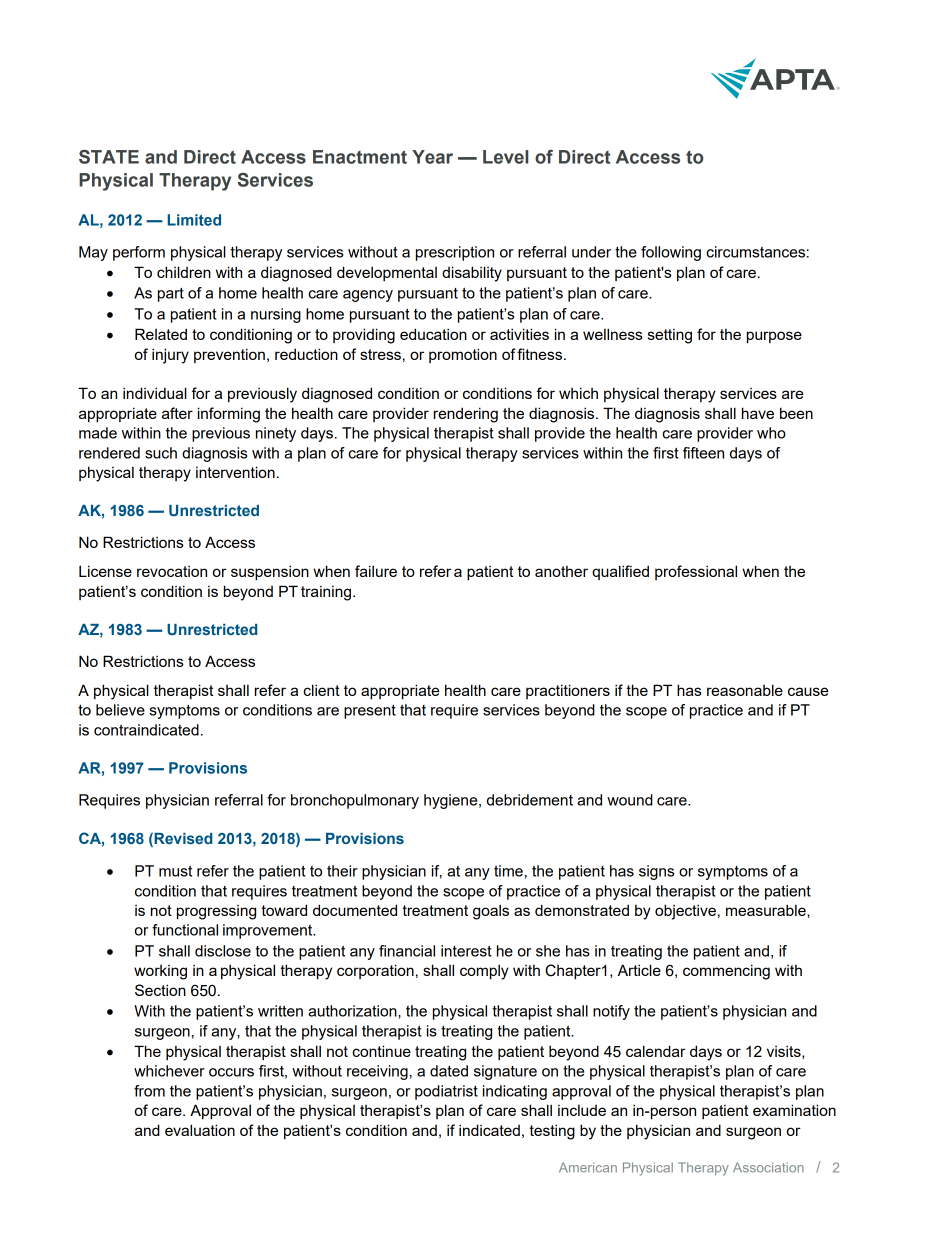 The height and width of the screenshot is (1233, 952). What do you see at coordinates (745, 690) in the screenshot?
I see `reasonable` at bounding box center [745, 690].
